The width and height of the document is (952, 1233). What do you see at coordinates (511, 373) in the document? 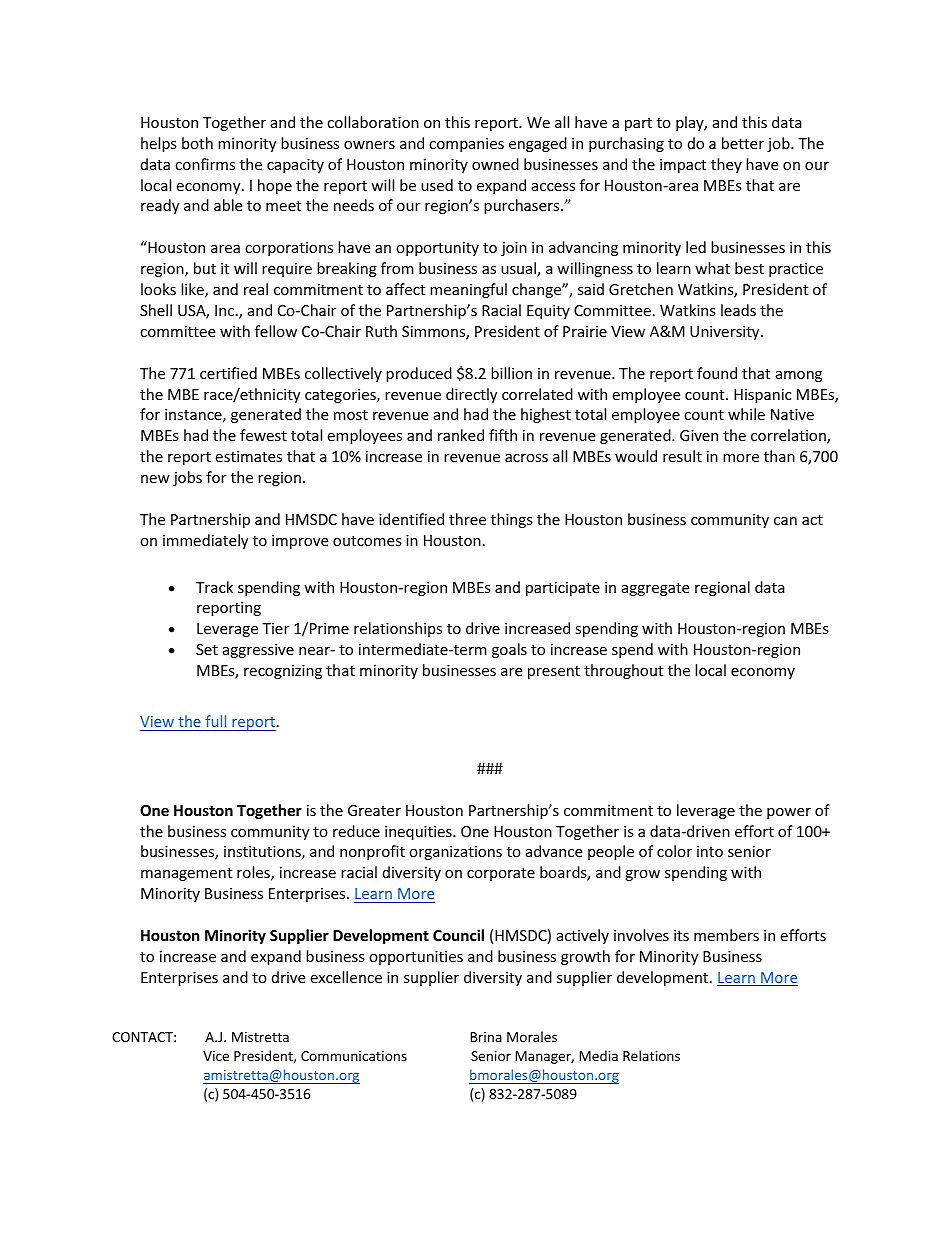
I see `billion` at bounding box center [511, 373].
